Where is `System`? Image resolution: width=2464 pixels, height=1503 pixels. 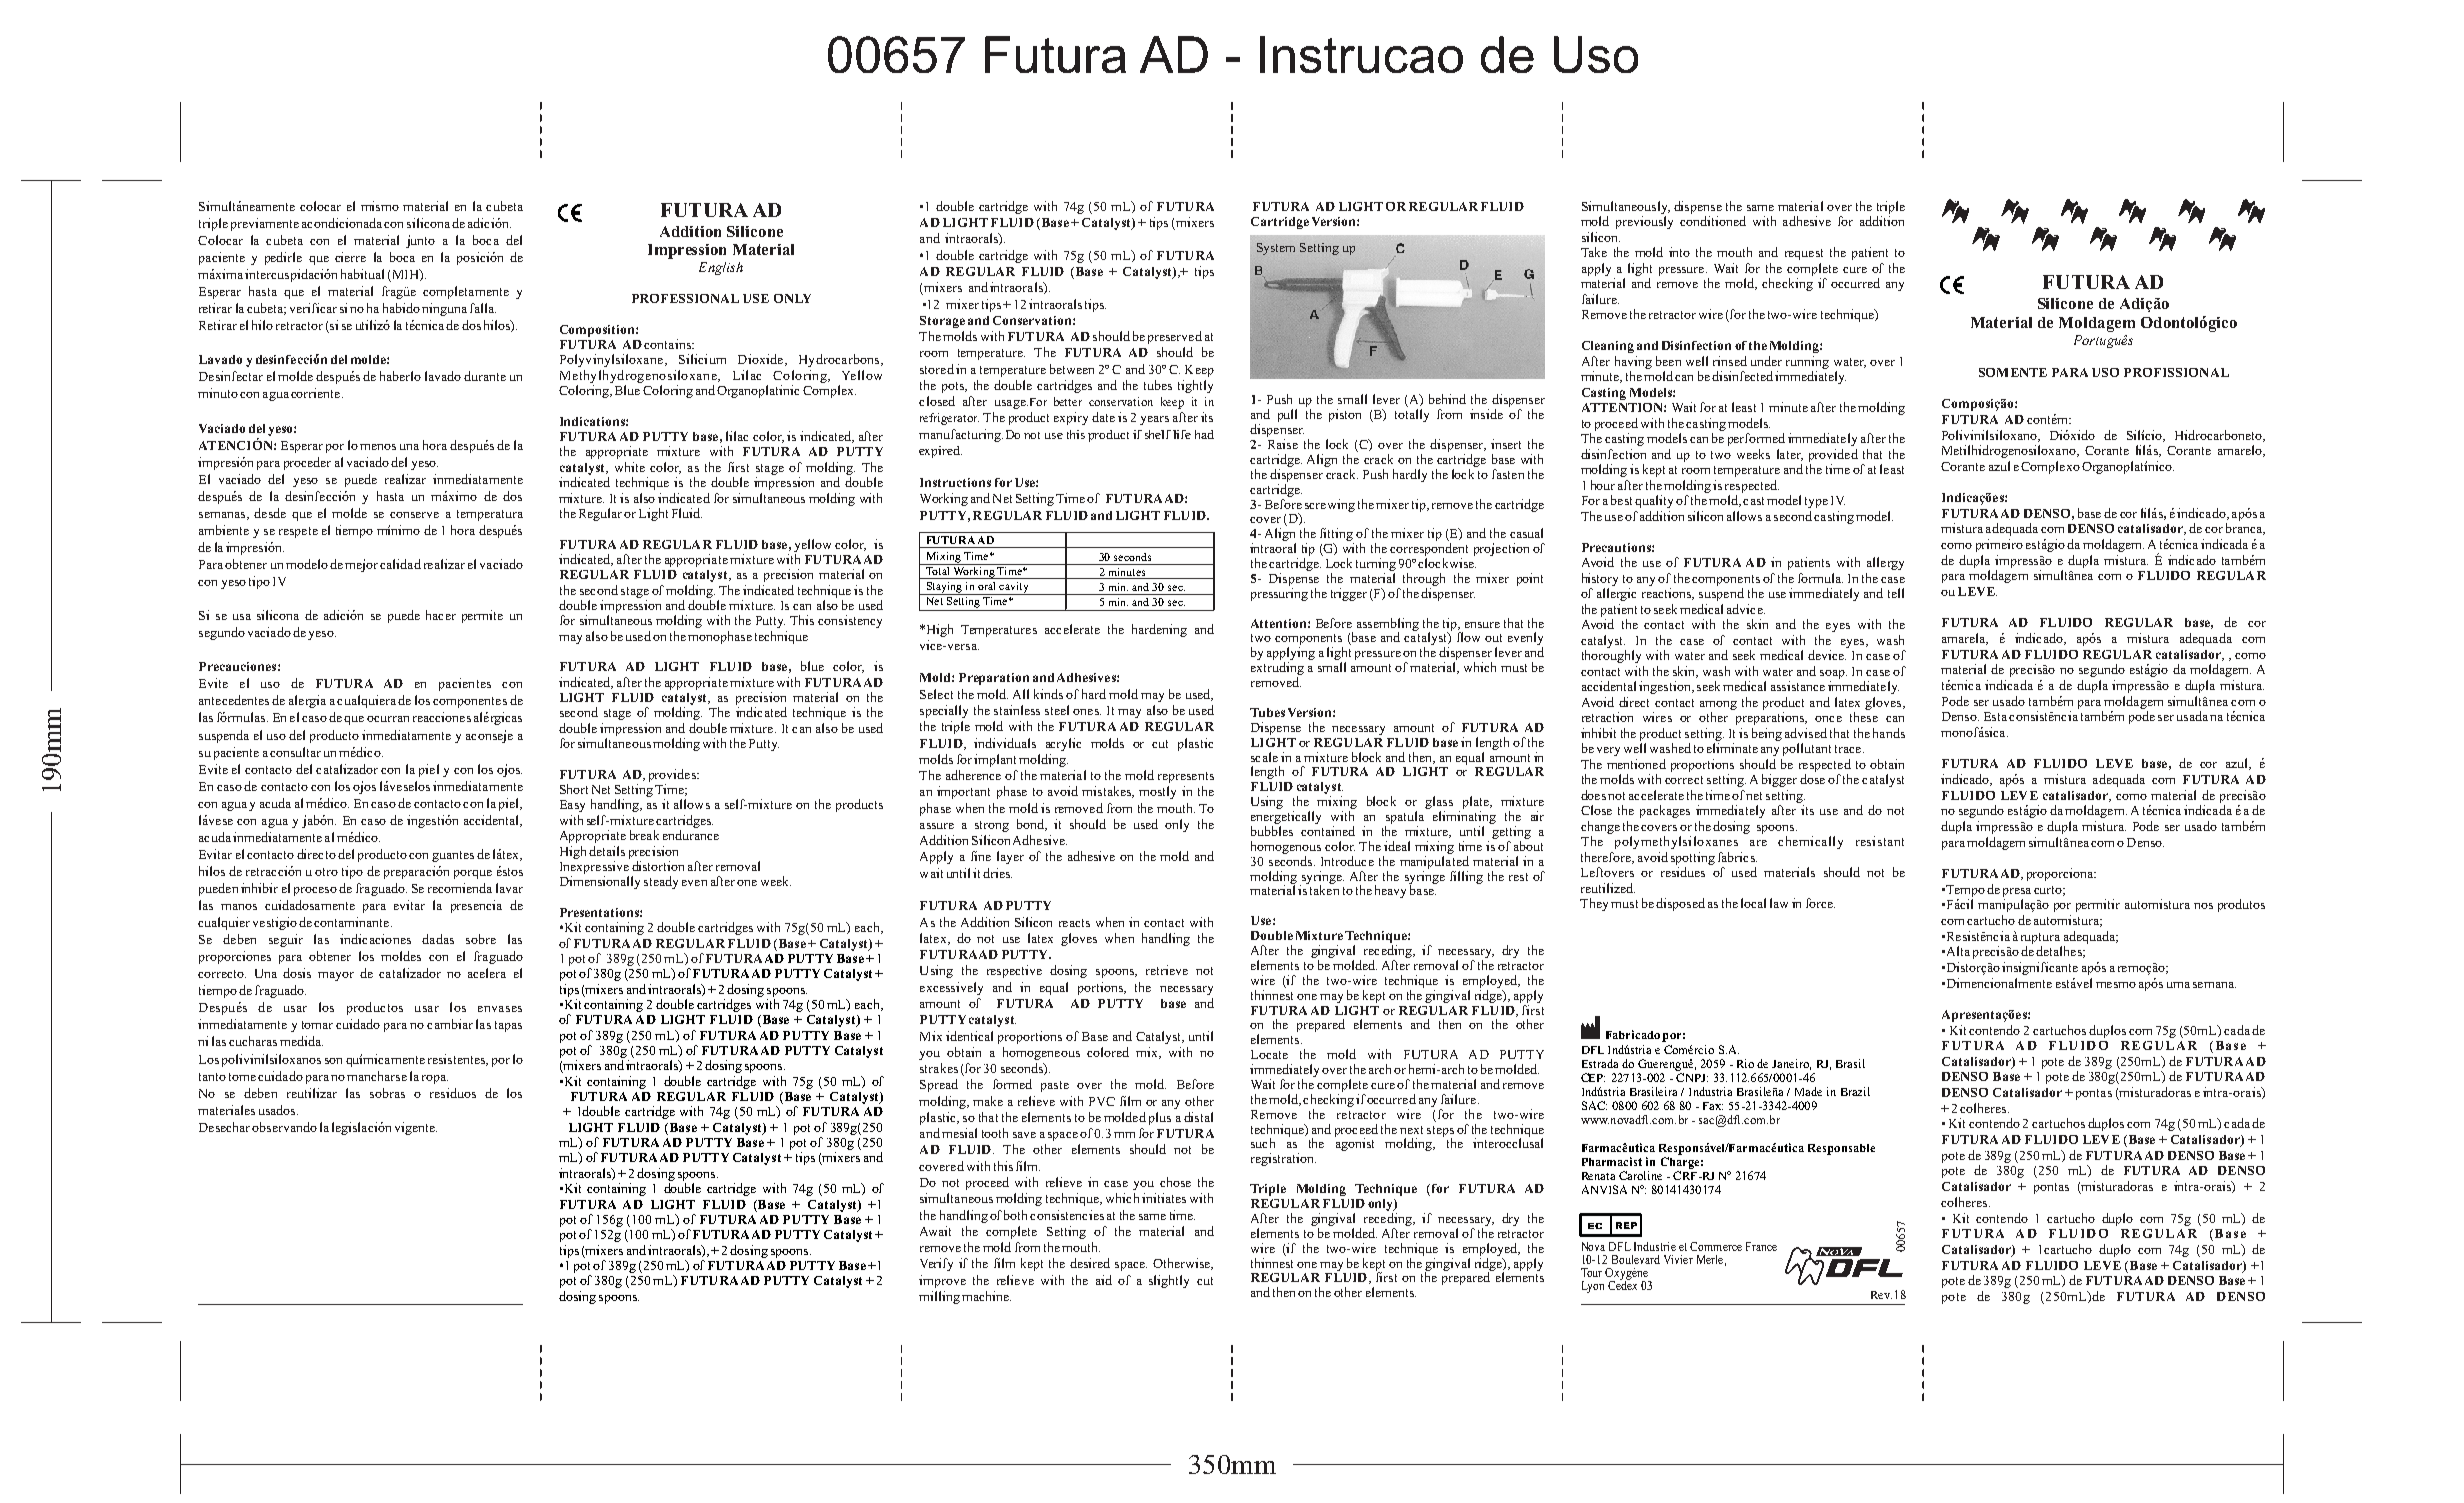 System is located at coordinates (1276, 249).
